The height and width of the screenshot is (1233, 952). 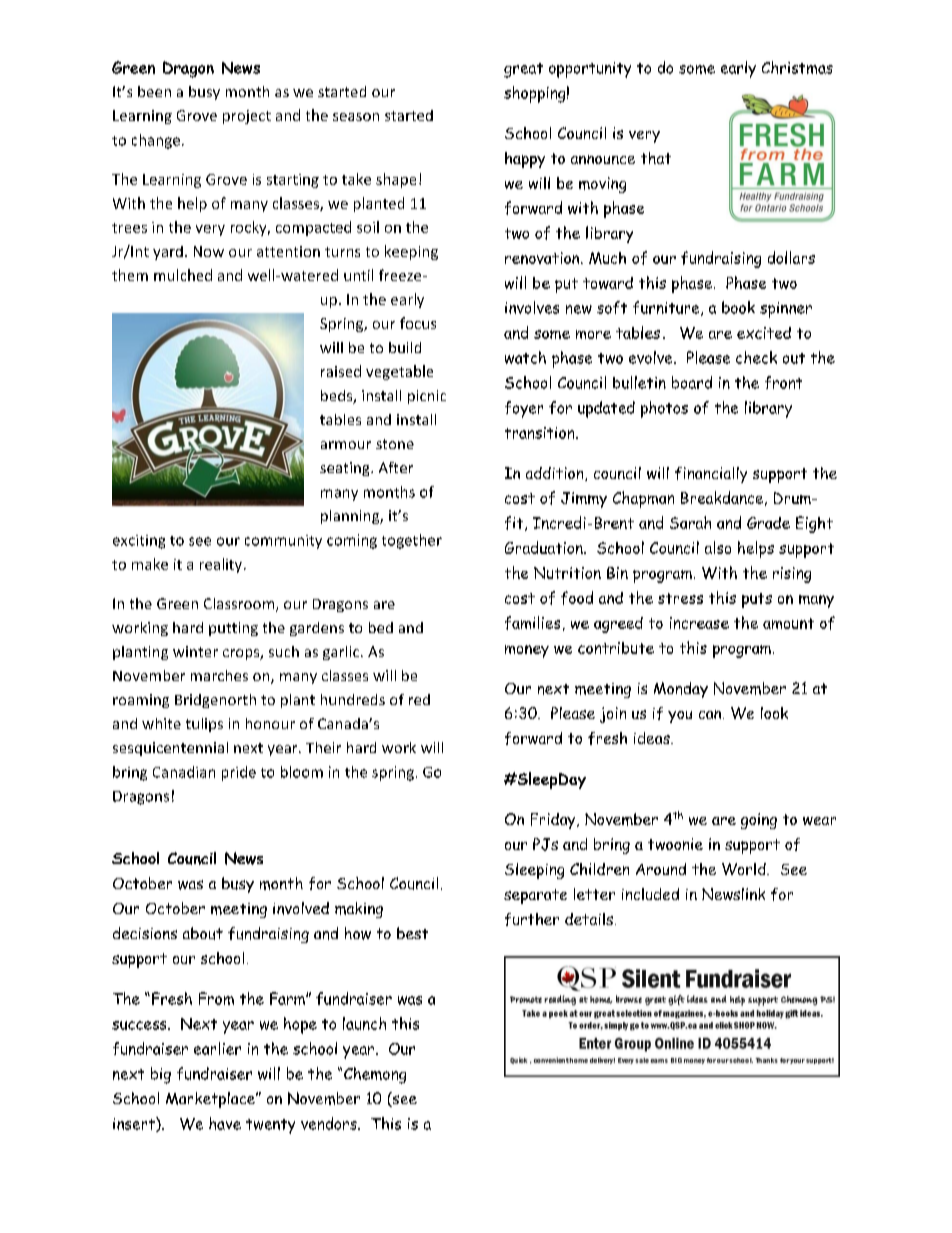 I want to click on project, so click(x=247, y=117).
